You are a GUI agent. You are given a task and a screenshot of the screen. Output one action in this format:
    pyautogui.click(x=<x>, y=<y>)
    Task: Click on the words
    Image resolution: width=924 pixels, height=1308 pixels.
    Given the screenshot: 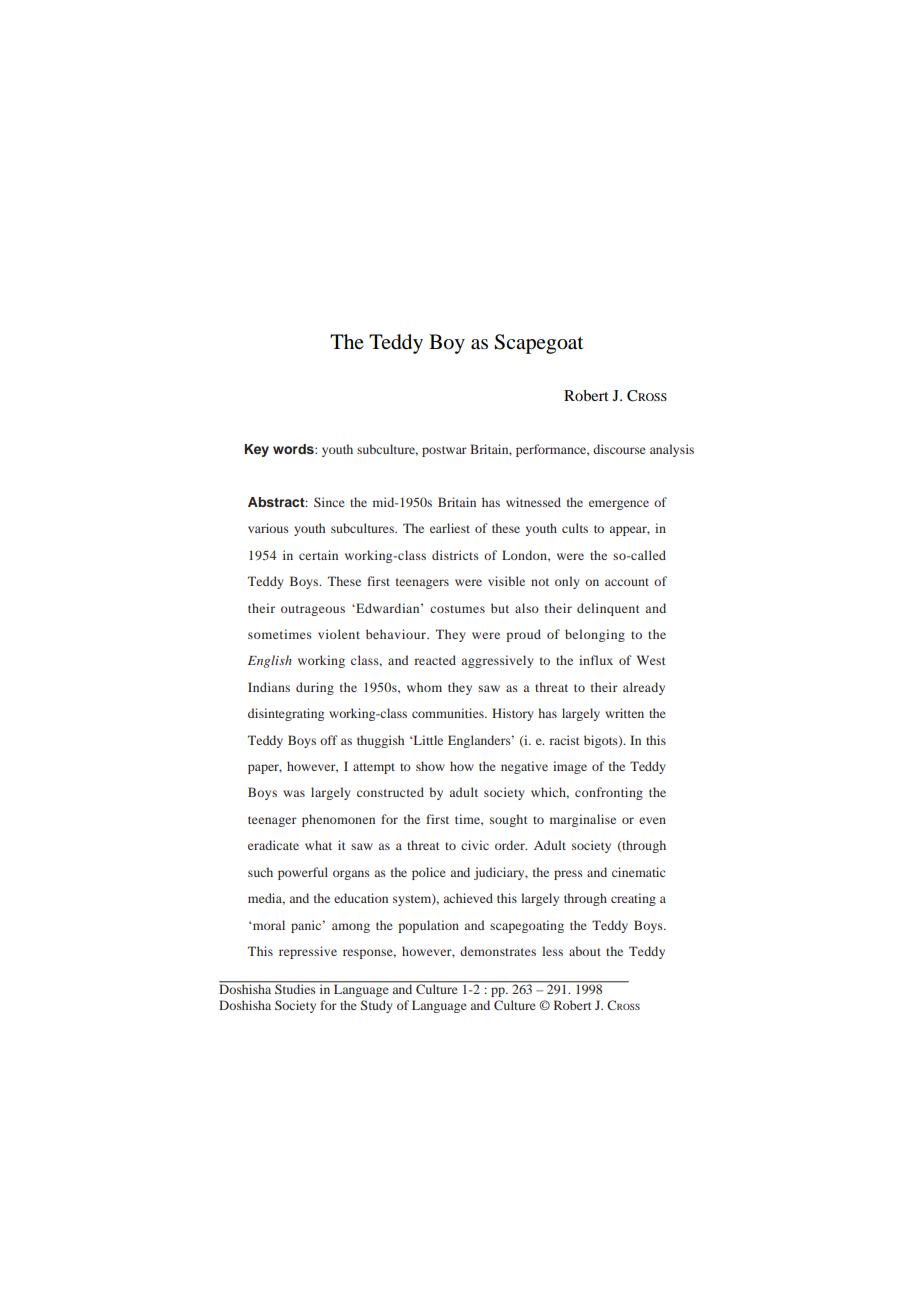 What is the action you would take?
    pyautogui.click(x=294, y=449)
